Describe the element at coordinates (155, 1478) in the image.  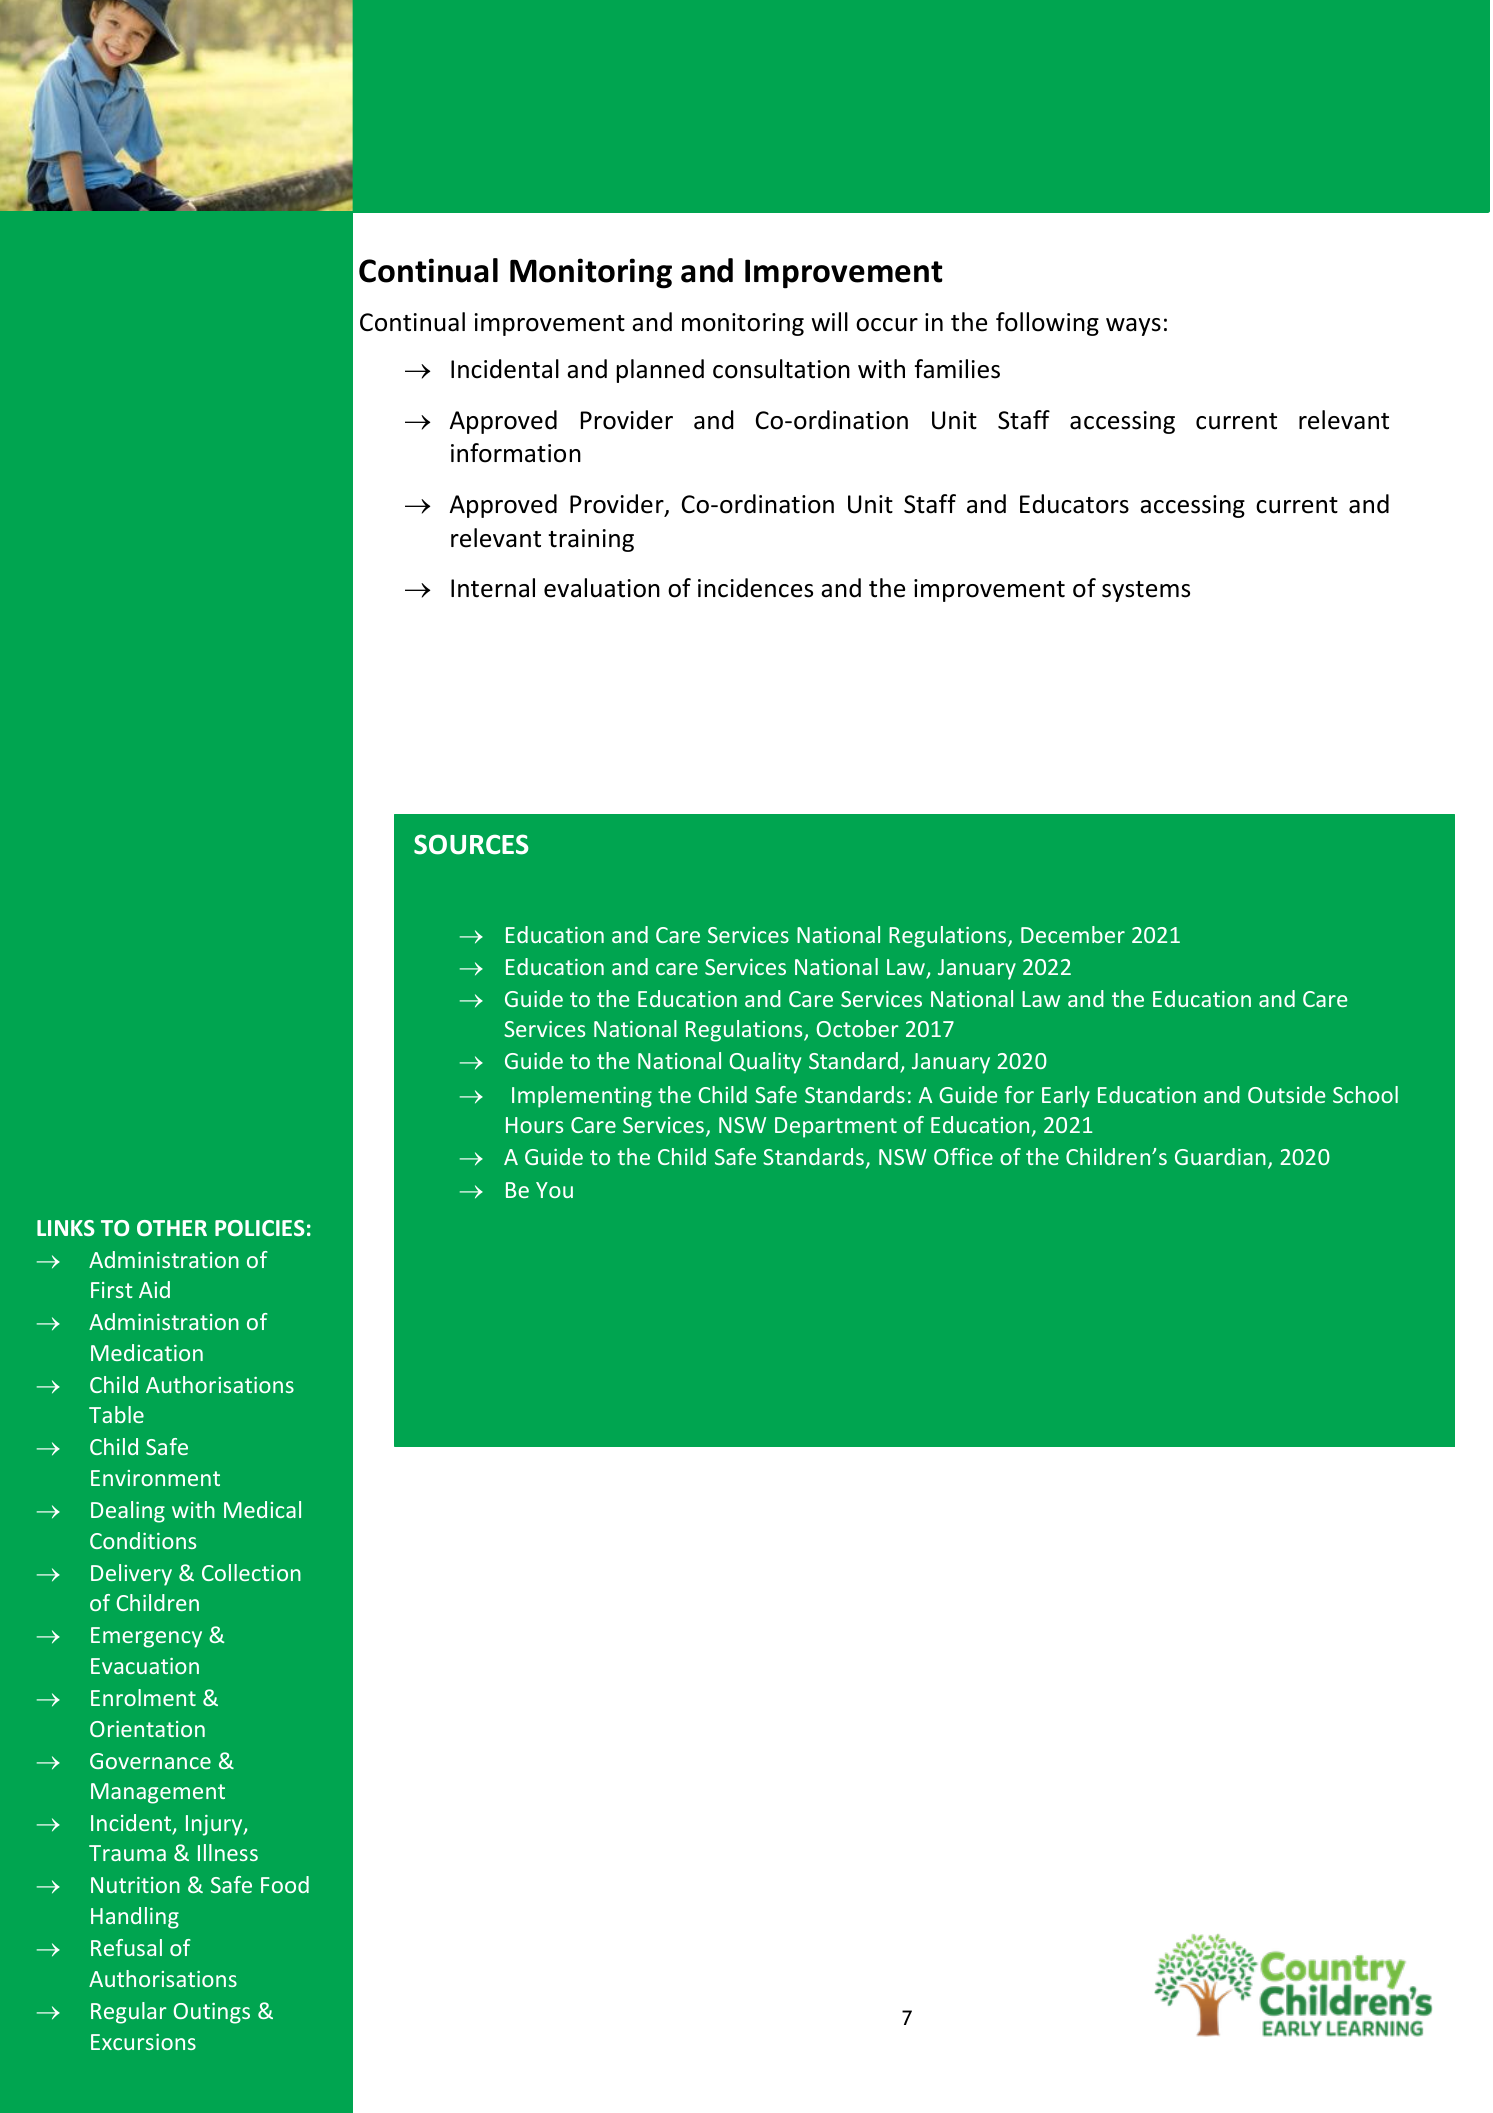
I see `Environment` at that location.
